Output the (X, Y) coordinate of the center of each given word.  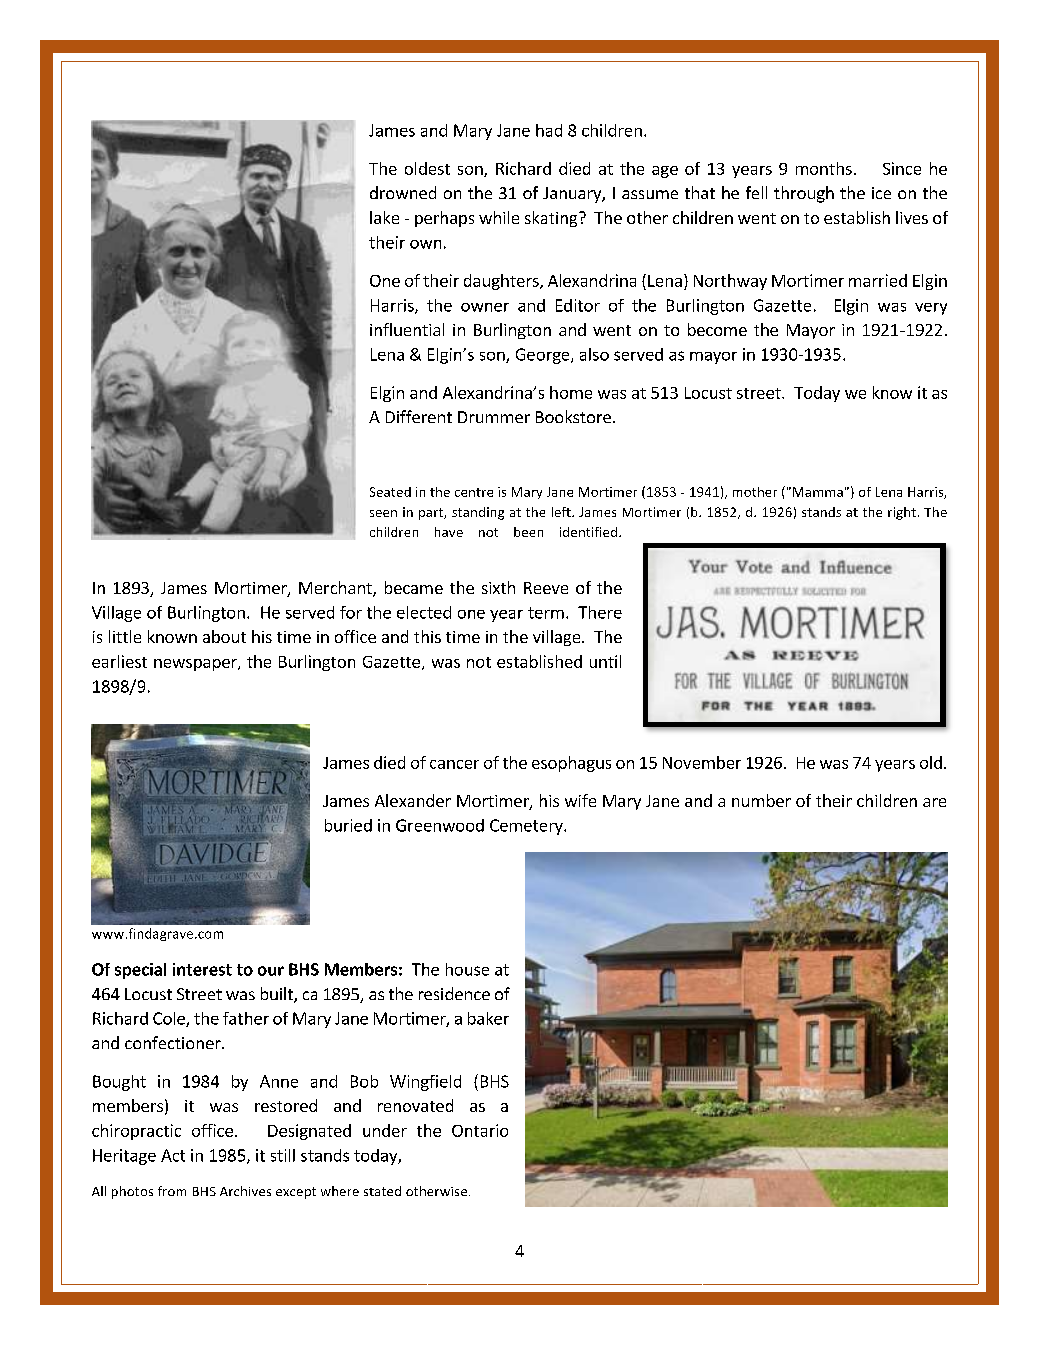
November (702, 762)
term (546, 613)
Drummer (494, 417)
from (172, 1191)
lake (384, 217)
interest (202, 969)
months (824, 168)
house (467, 969)
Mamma (818, 492)
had (549, 130)
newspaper (196, 665)
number (761, 800)
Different (419, 416)
